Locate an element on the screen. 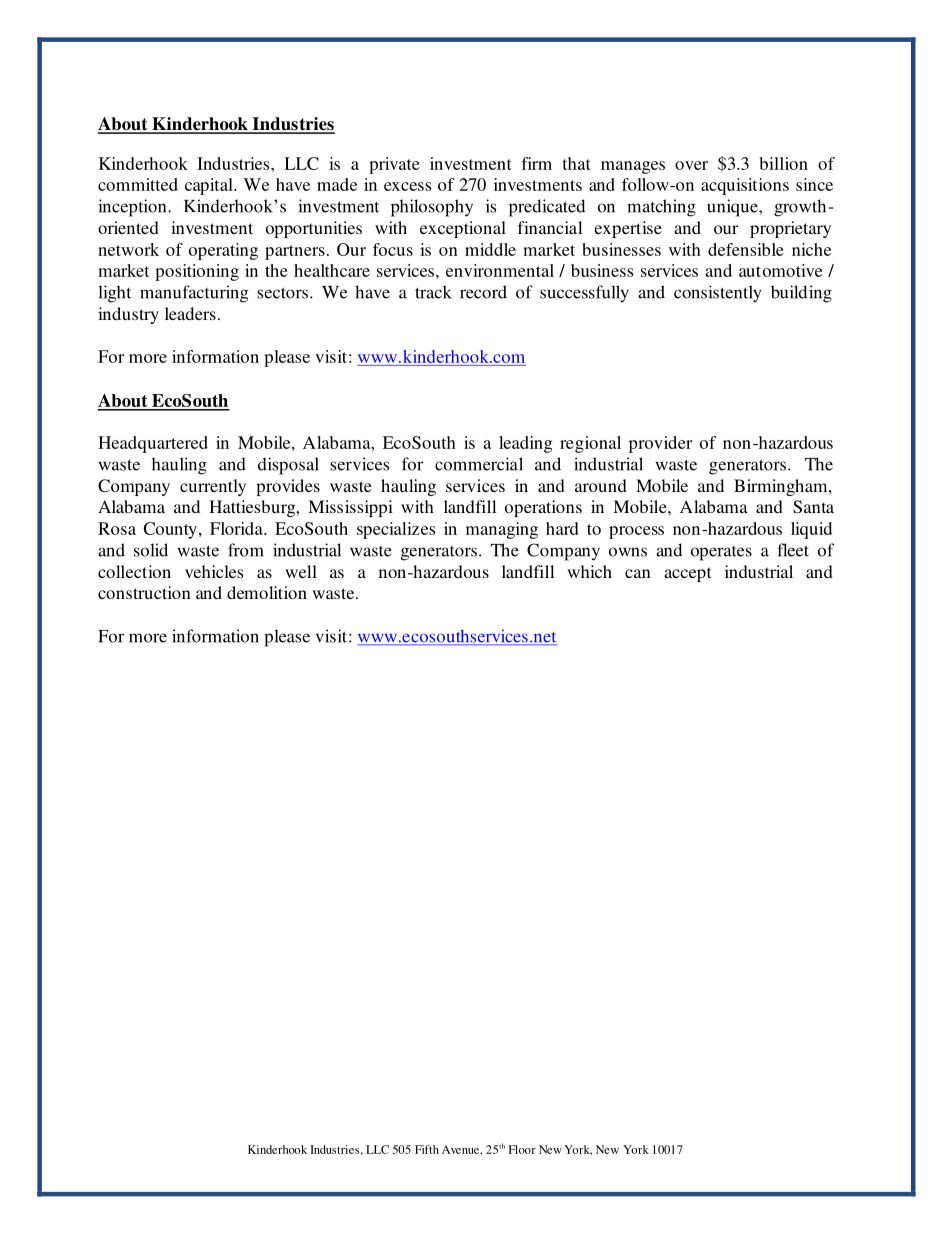 Image resolution: width=952 pixels, height=1233 pixels. Birmingham is located at coordinates (782, 487).
